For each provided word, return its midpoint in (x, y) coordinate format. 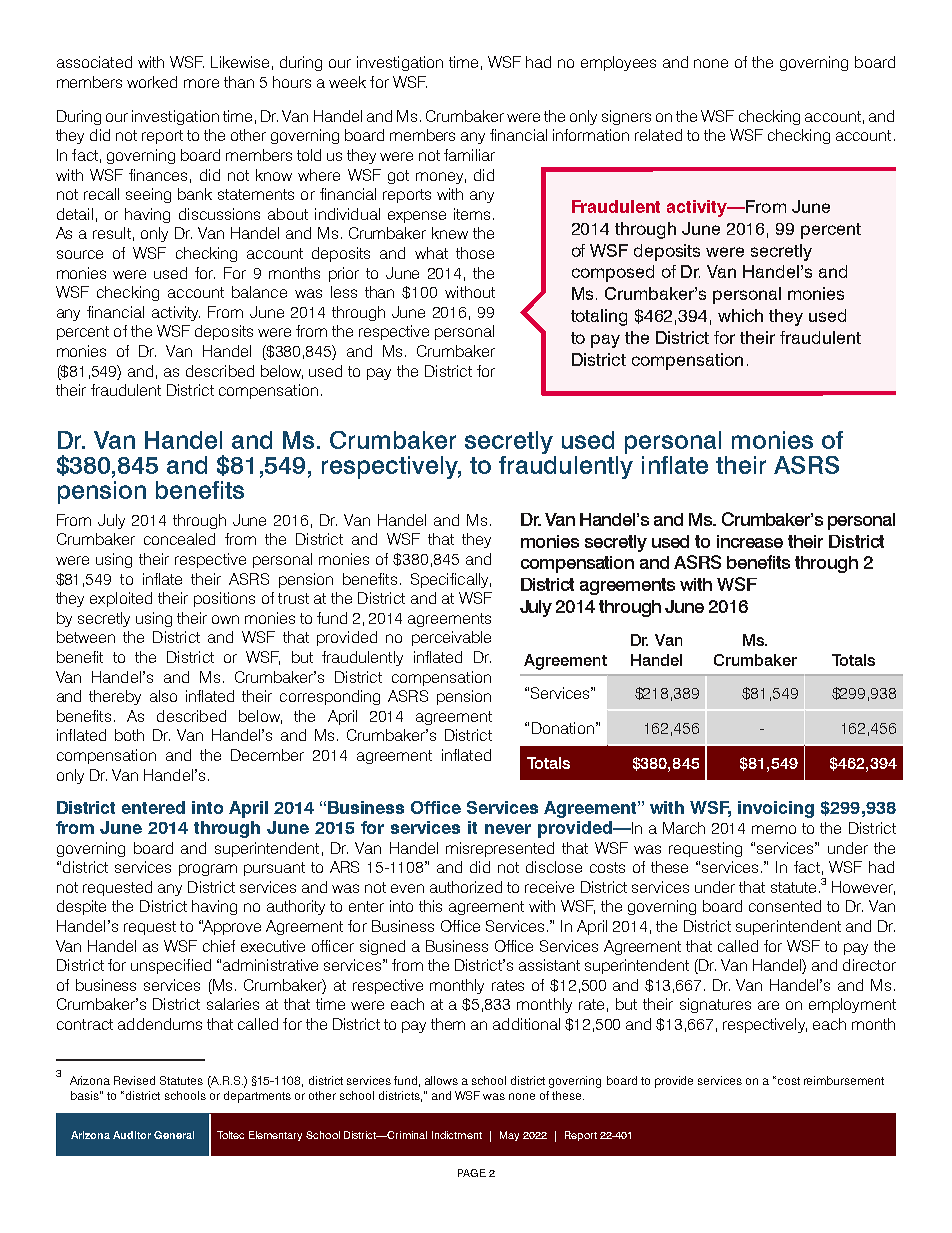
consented (785, 906)
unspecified (171, 966)
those (475, 253)
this (430, 906)
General (174, 1135)
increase (750, 541)
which (740, 315)
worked (152, 82)
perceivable (451, 638)
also (163, 696)
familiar (469, 155)
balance (259, 292)
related (658, 135)
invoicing (776, 809)
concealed (179, 539)
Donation (563, 728)
